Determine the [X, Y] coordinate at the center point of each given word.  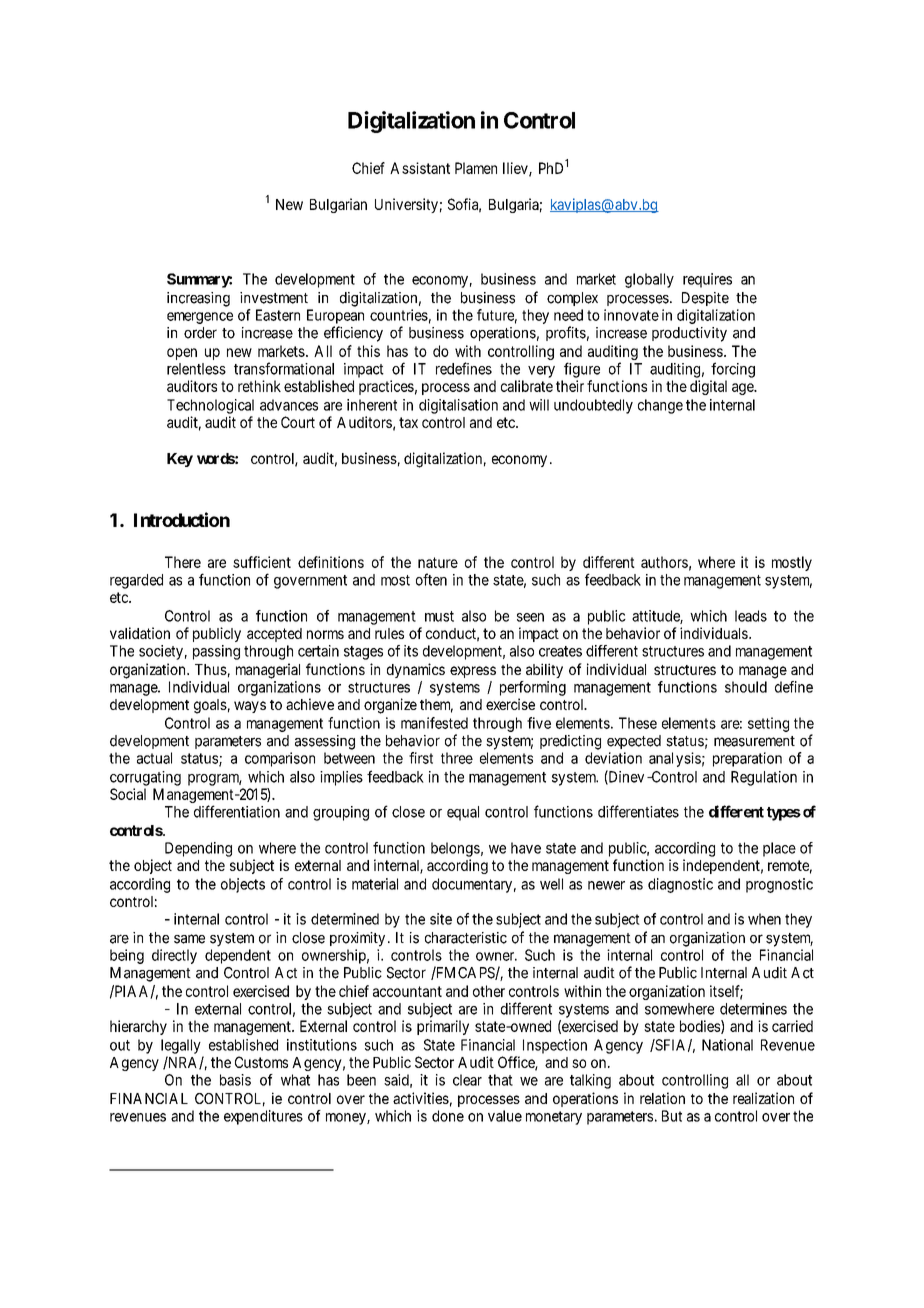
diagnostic [680, 885]
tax [408, 422]
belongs [455, 849]
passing [216, 652]
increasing [198, 299]
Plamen [476, 168]
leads [751, 616]
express [473, 672]
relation [662, 1098]
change [660, 406]
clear [467, 1080]
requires [707, 280]
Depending [198, 849]
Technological [210, 406]
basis [235, 1080]
